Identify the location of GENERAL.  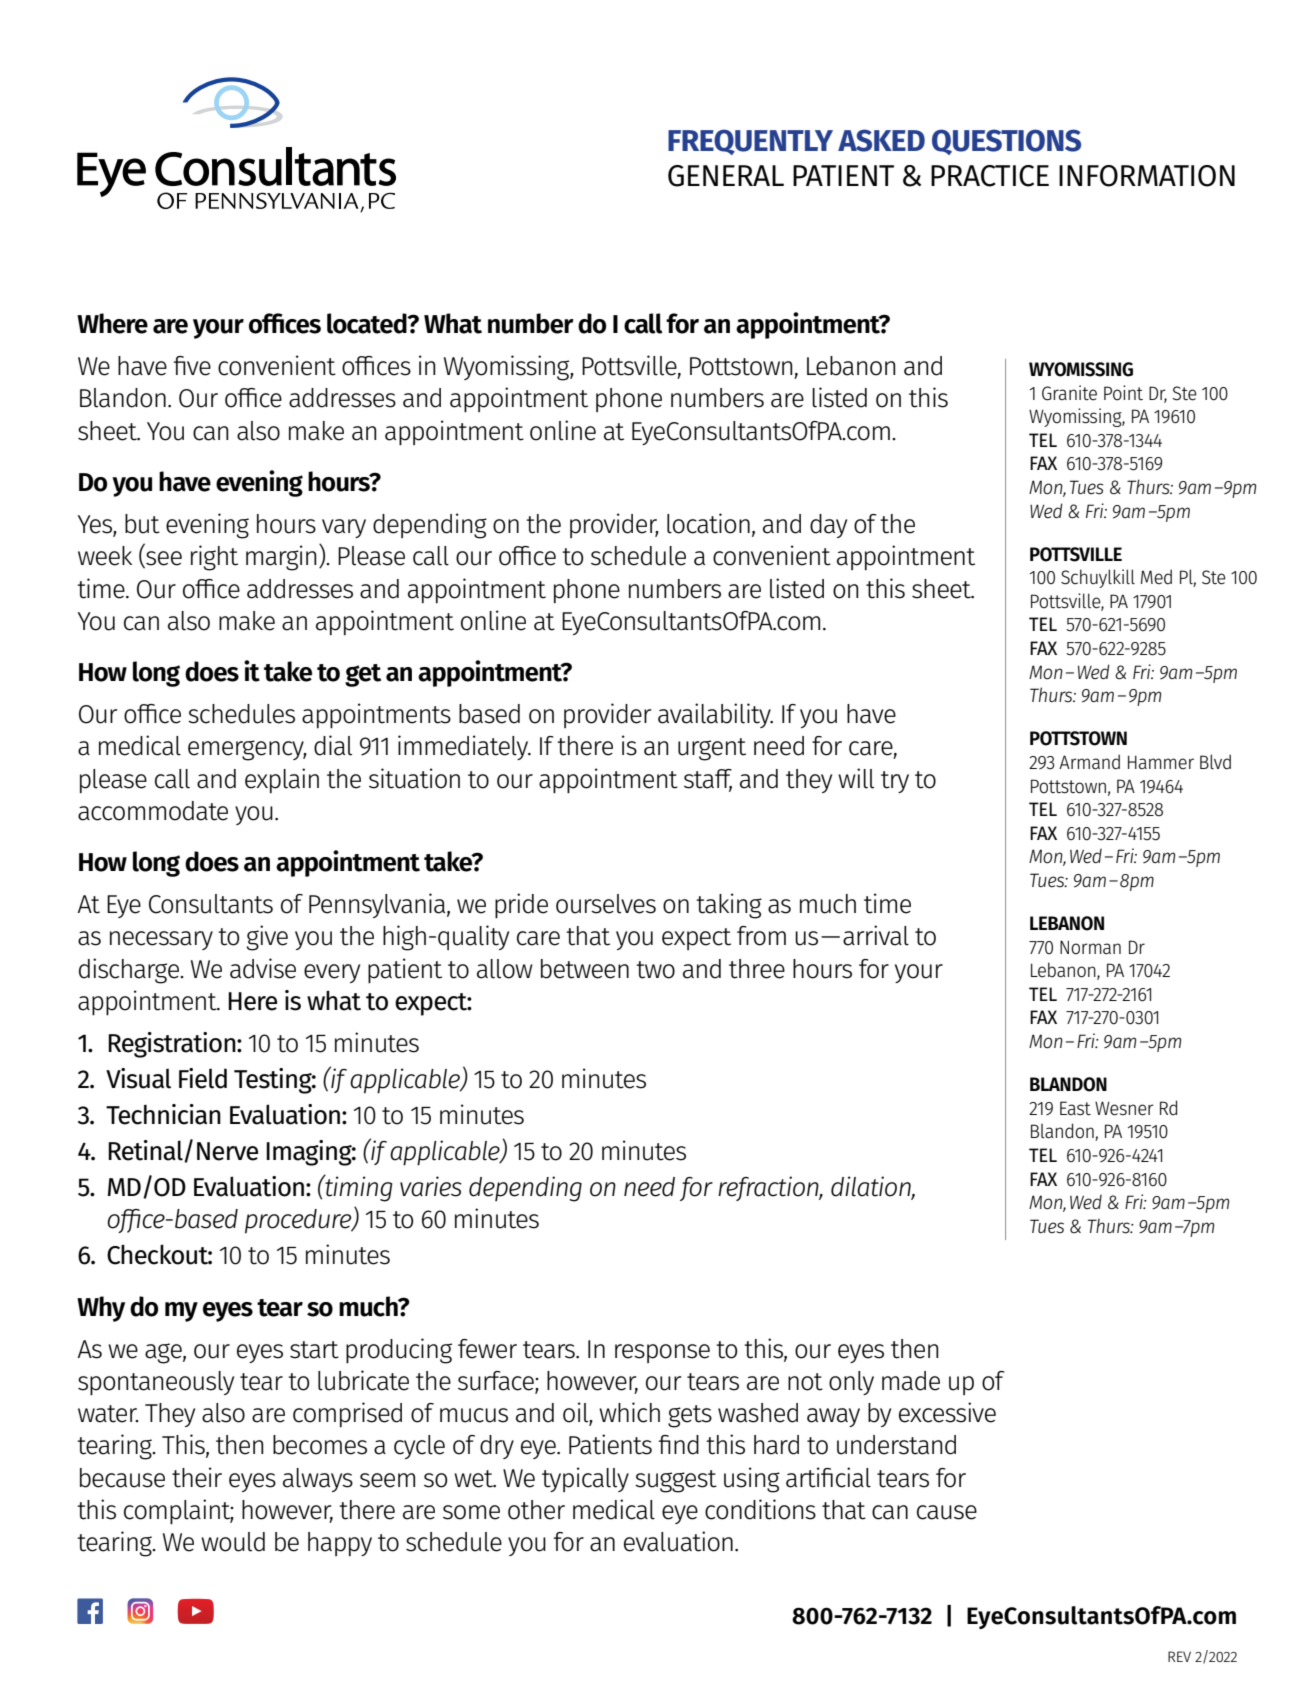
(726, 176).
